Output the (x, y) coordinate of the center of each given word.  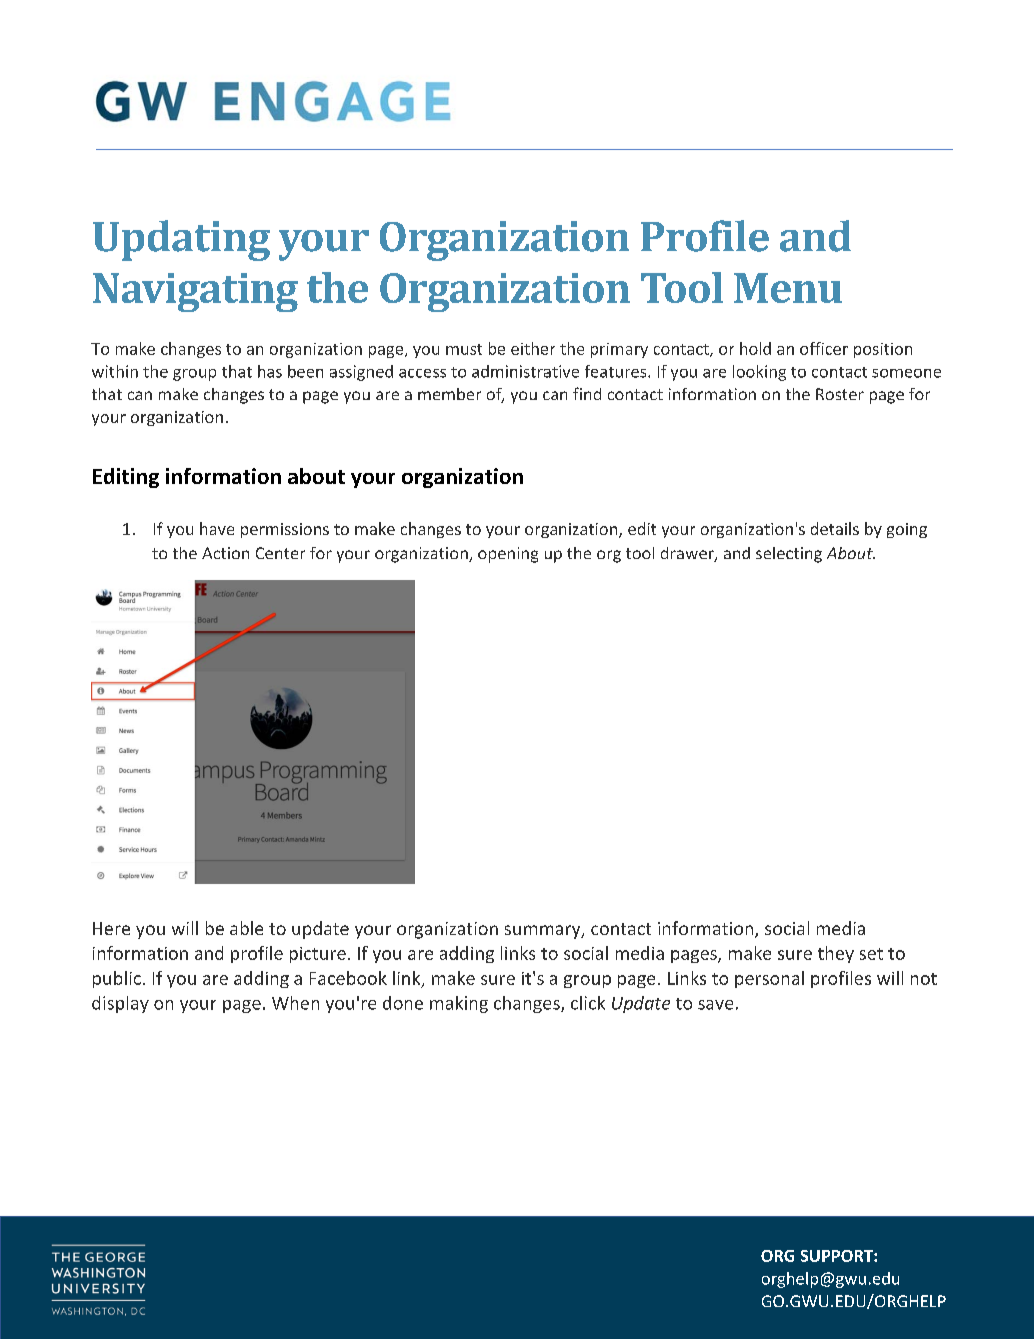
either (533, 348)
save (715, 1005)
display (120, 1004)
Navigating (195, 292)
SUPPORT (838, 1256)
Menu (788, 288)
